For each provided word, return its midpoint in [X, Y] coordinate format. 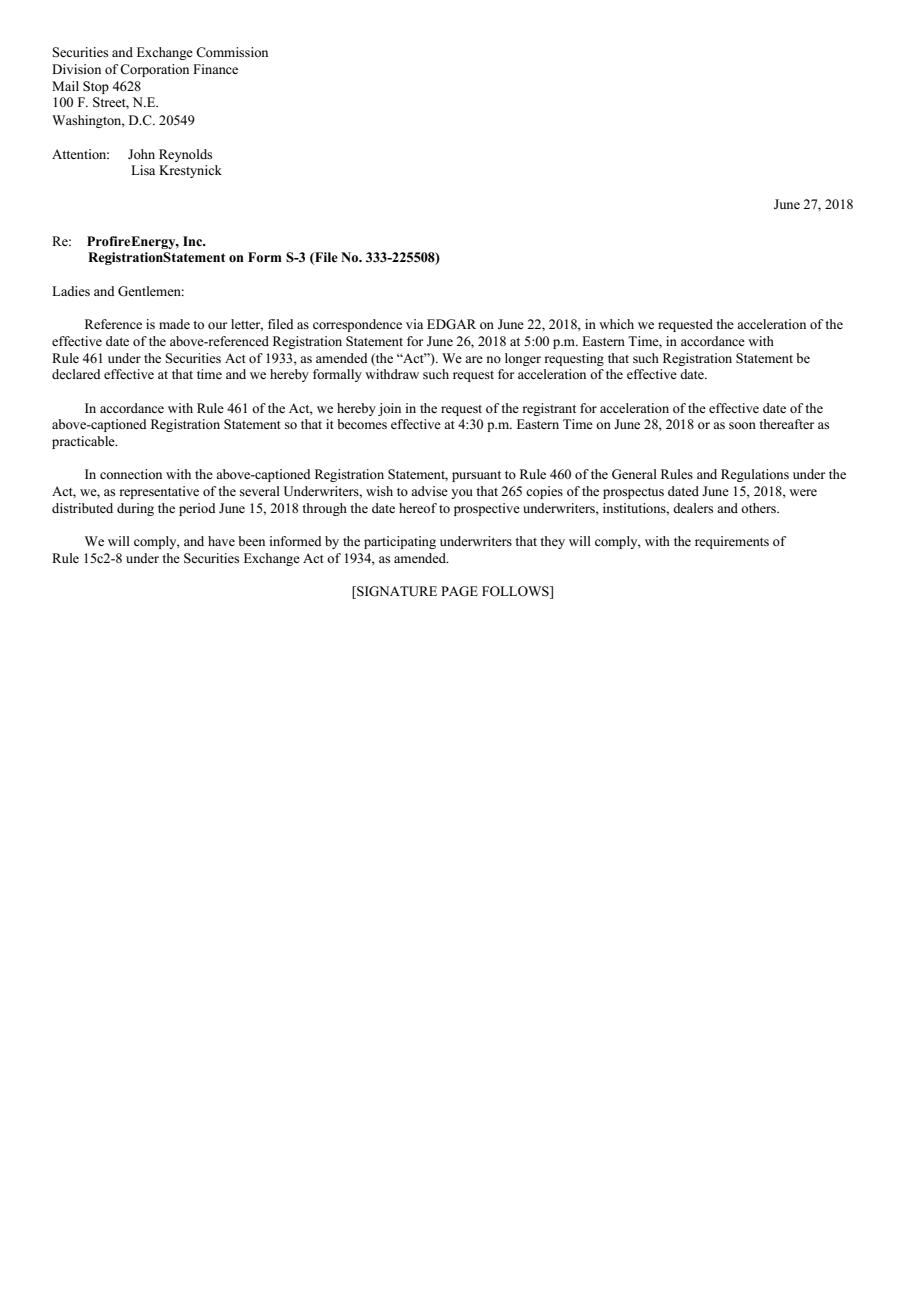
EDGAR [451, 324]
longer [523, 359]
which [616, 324]
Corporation [154, 70]
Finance [215, 69]
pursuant [476, 476]
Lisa [143, 170]
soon [742, 425]
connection [131, 474]
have [221, 541]
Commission [232, 52]
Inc [194, 241]
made [174, 324]
